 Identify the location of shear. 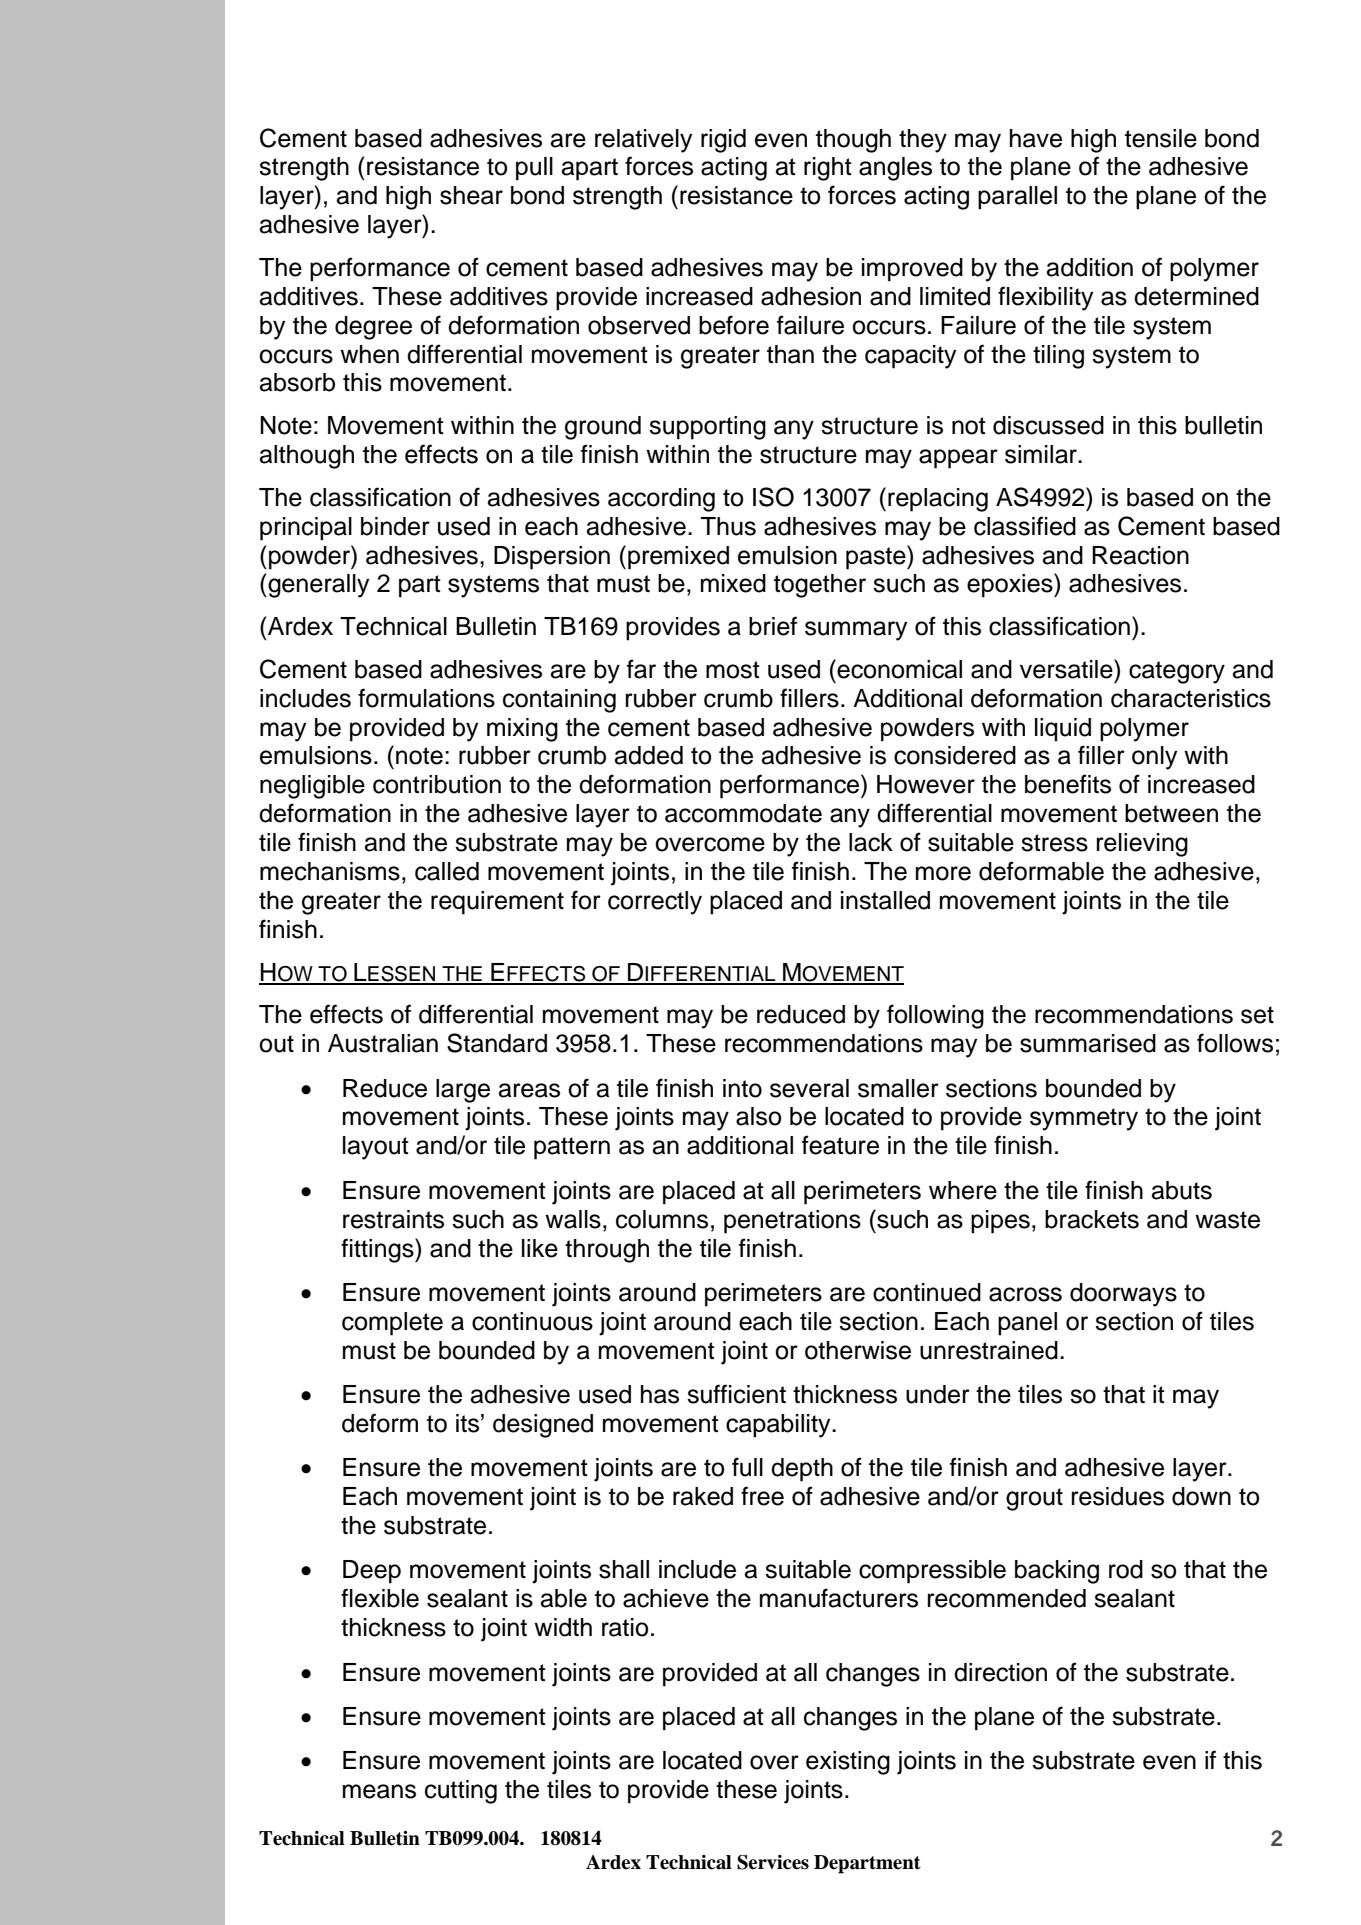
(471, 195).
